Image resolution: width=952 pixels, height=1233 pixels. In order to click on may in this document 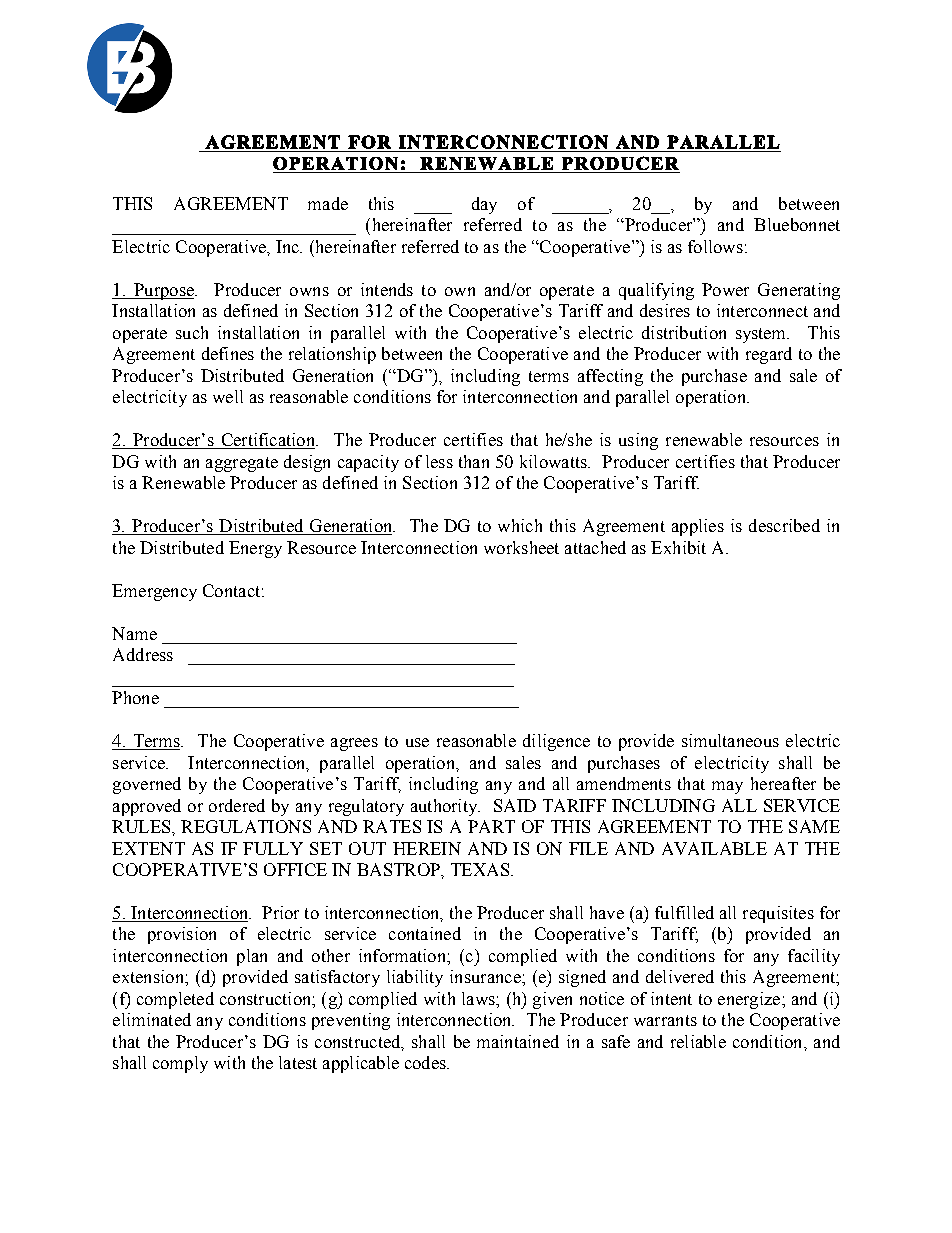, I will do `click(727, 787)`.
